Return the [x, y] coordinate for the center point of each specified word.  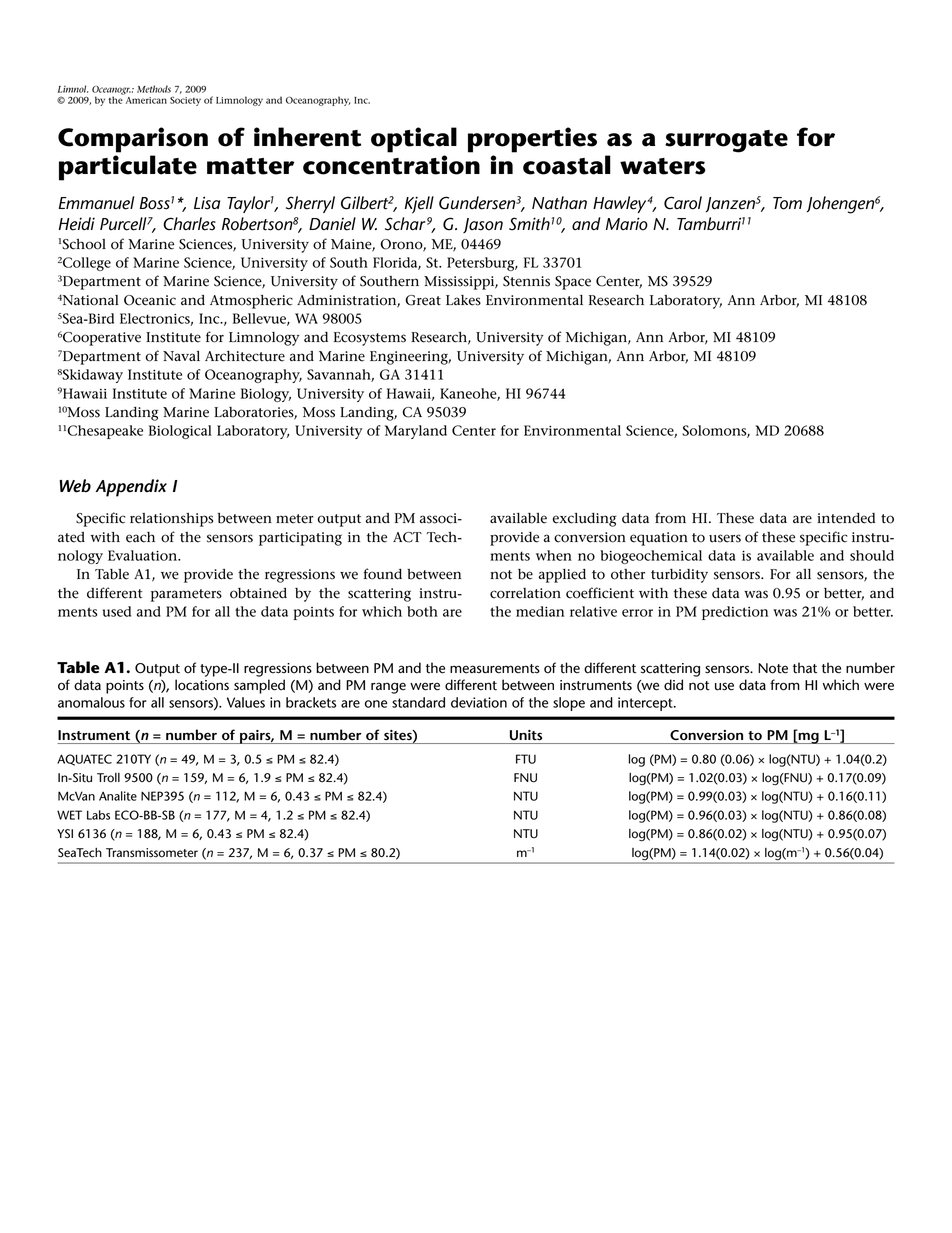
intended [846, 518]
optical [414, 140]
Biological [180, 432]
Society [185, 101]
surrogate [726, 141]
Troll [108, 778]
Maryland [416, 432]
